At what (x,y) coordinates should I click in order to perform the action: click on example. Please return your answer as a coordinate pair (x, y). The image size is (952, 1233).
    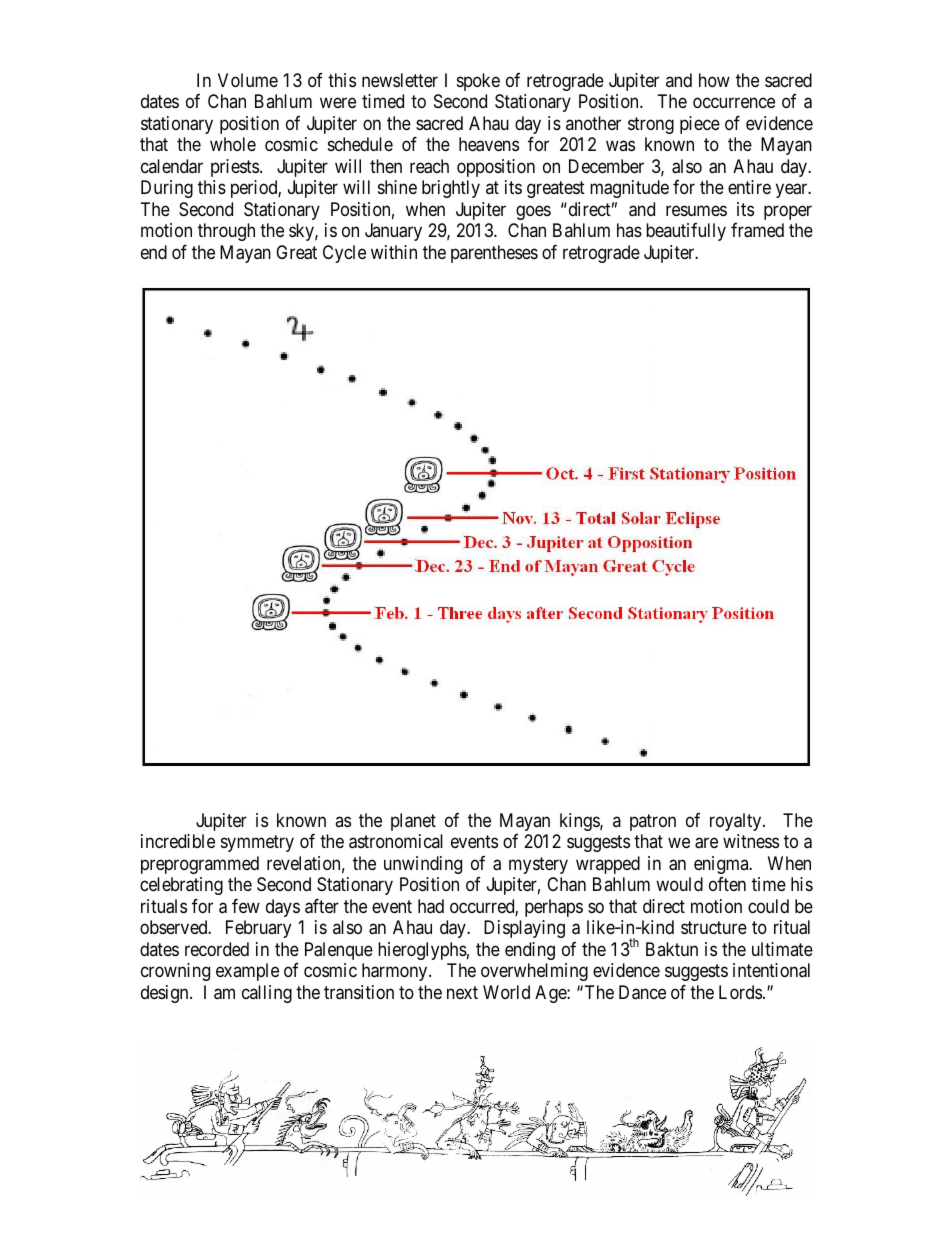
    Looking at the image, I should click on (247, 972).
